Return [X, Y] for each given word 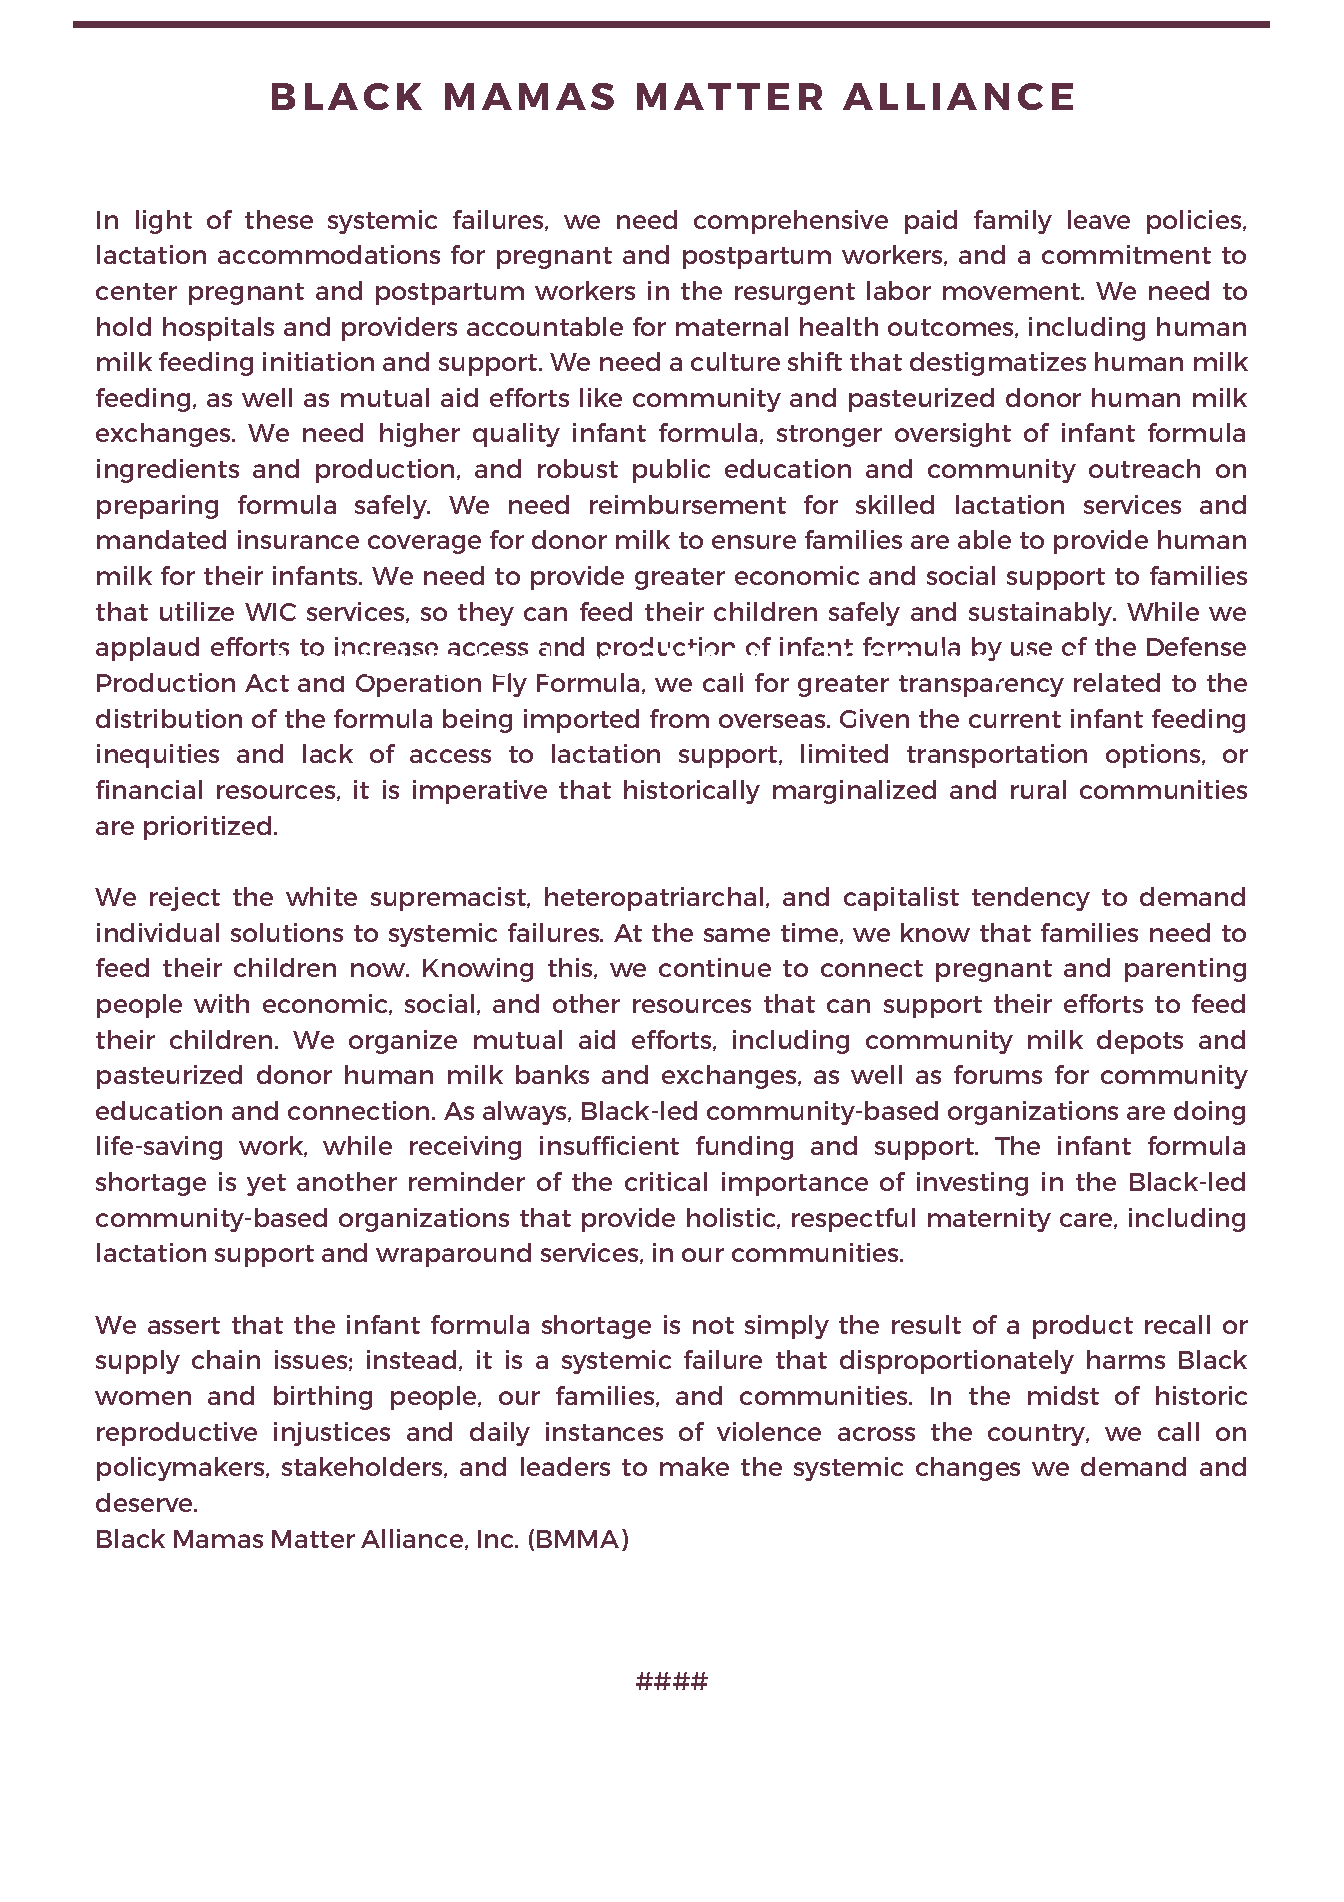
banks [552, 1074]
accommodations [329, 254]
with [221, 1003]
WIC [270, 612]
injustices [332, 1434]
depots [1140, 1042]
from [679, 718]
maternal [732, 326]
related [1117, 682]
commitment [1126, 254]
